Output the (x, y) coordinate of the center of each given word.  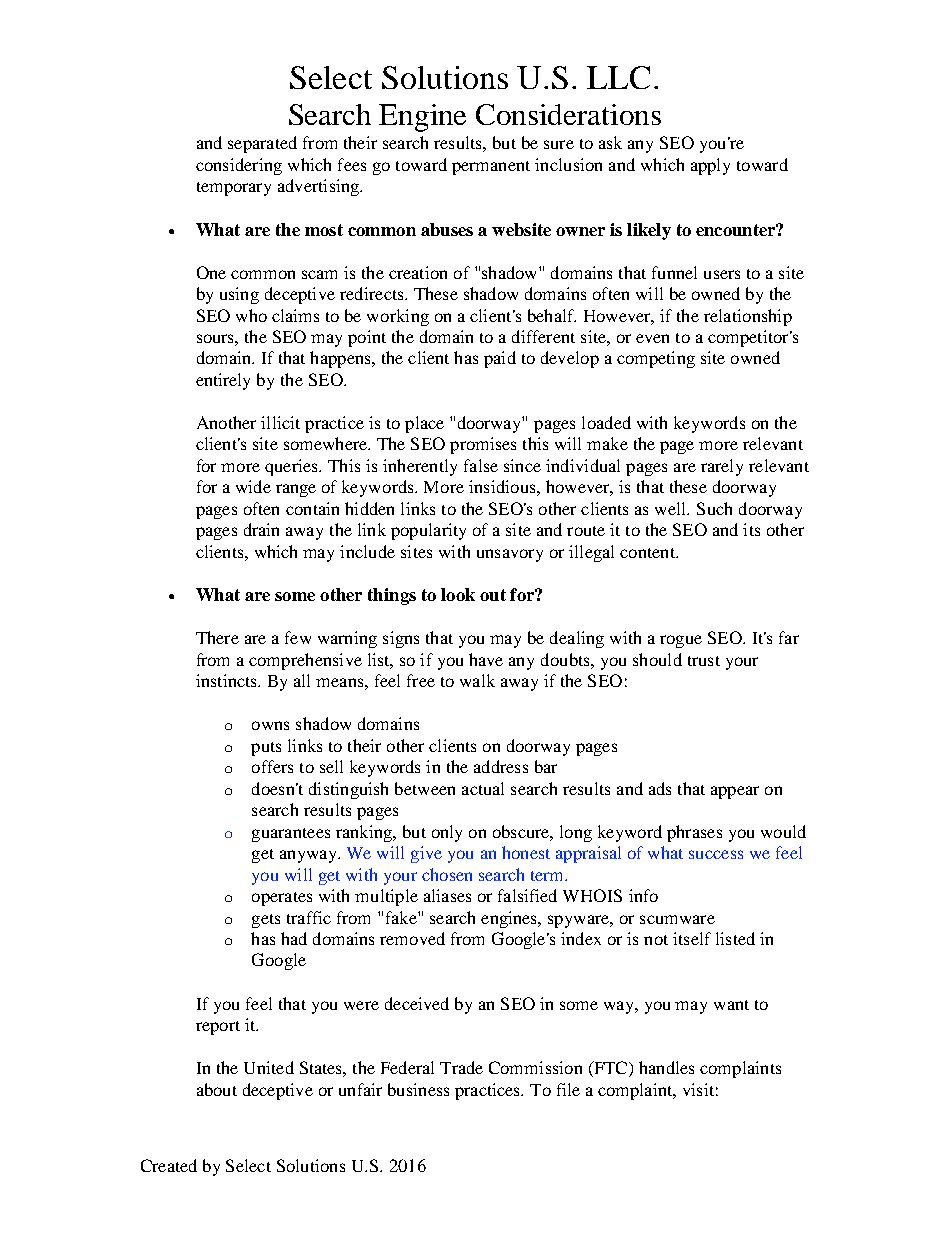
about (217, 1089)
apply (710, 166)
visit (698, 1089)
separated (262, 144)
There (217, 637)
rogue (681, 641)
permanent (491, 168)
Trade (461, 1067)
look (458, 594)
